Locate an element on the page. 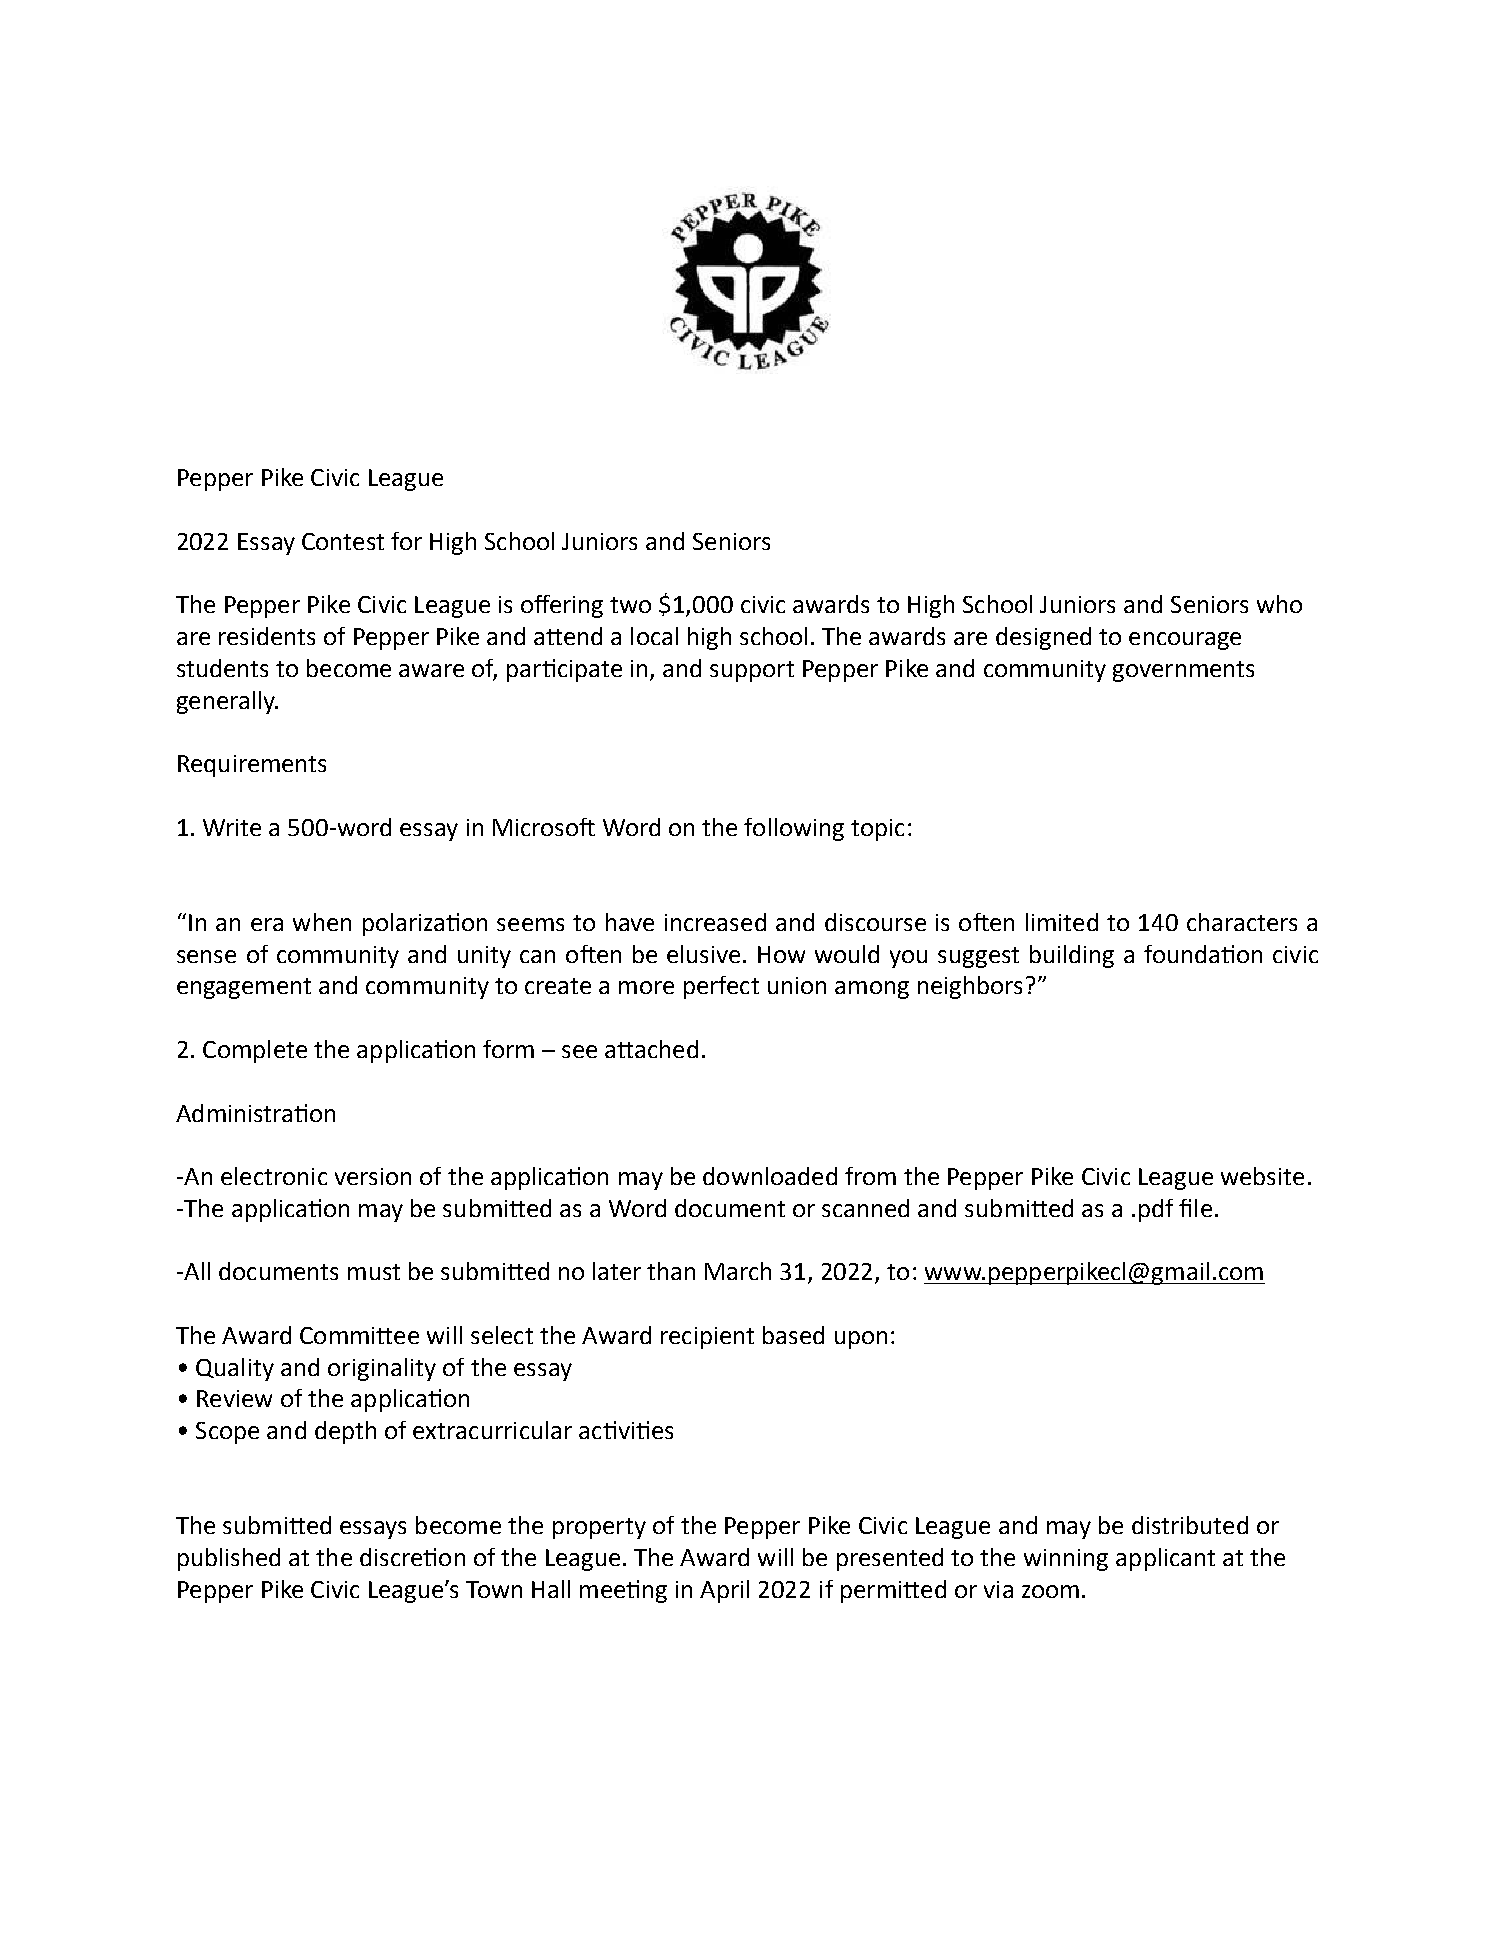 This image has width=1495, height=1935. encourage is located at coordinates (1185, 641).
